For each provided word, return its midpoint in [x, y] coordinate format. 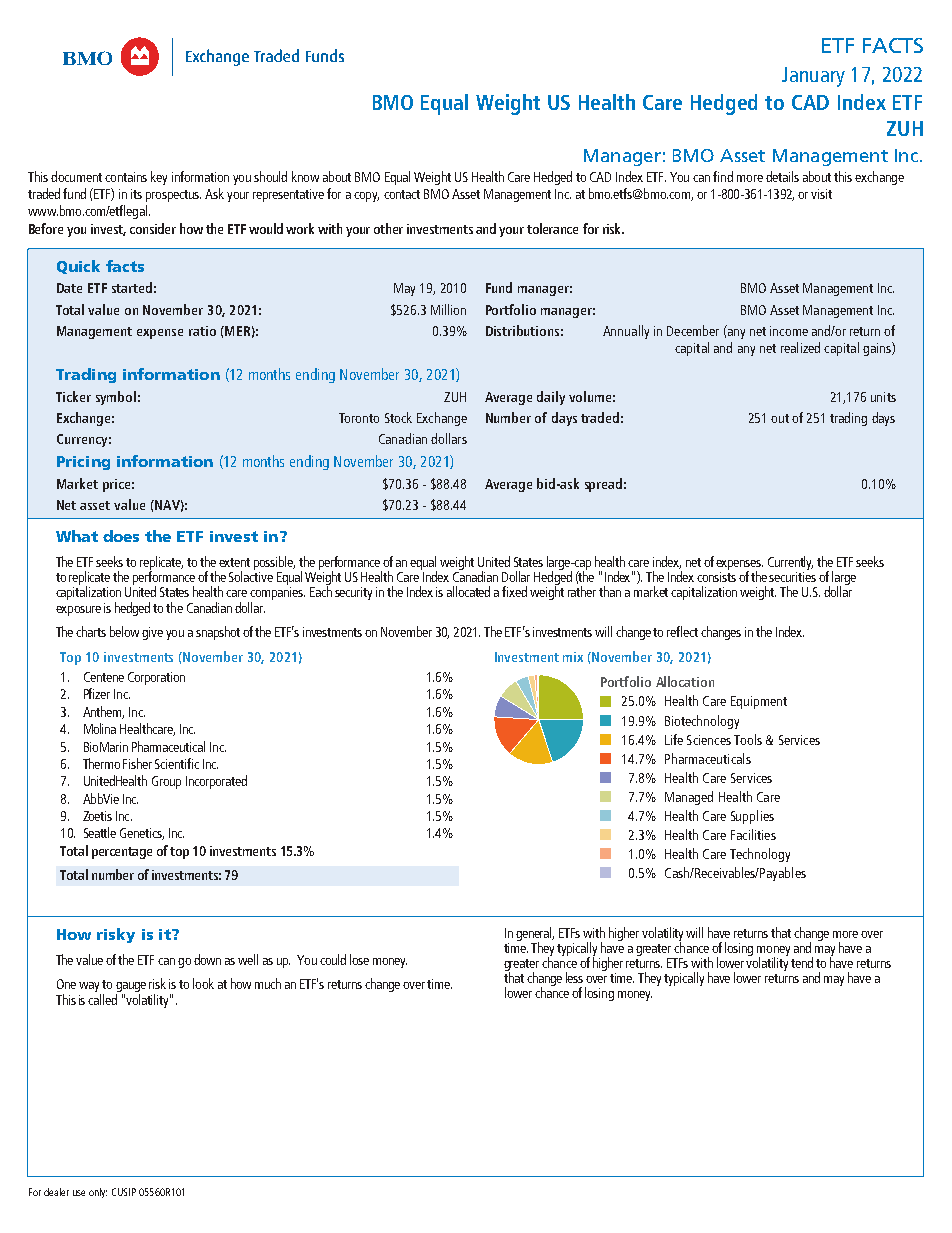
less [574, 977]
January [813, 77]
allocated [468, 591]
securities [792, 577]
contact [402, 194]
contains [126, 177]
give [152, 633]
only [98, 1193]
